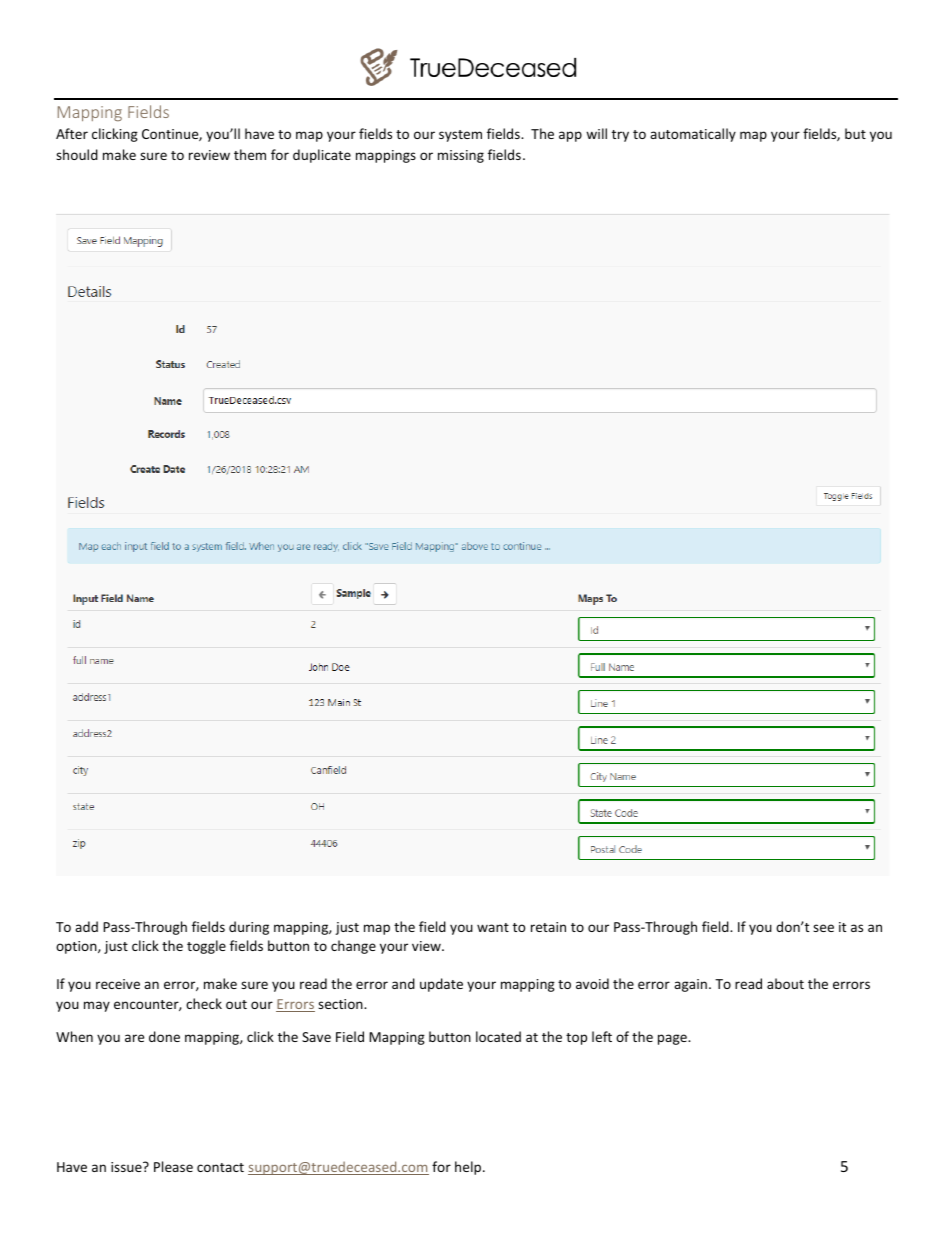 The height and width of the document is (1233, 952). What do you see at coordinates (693, 135) in the document?
I see `automatically` at bounding box center [693, 135].
